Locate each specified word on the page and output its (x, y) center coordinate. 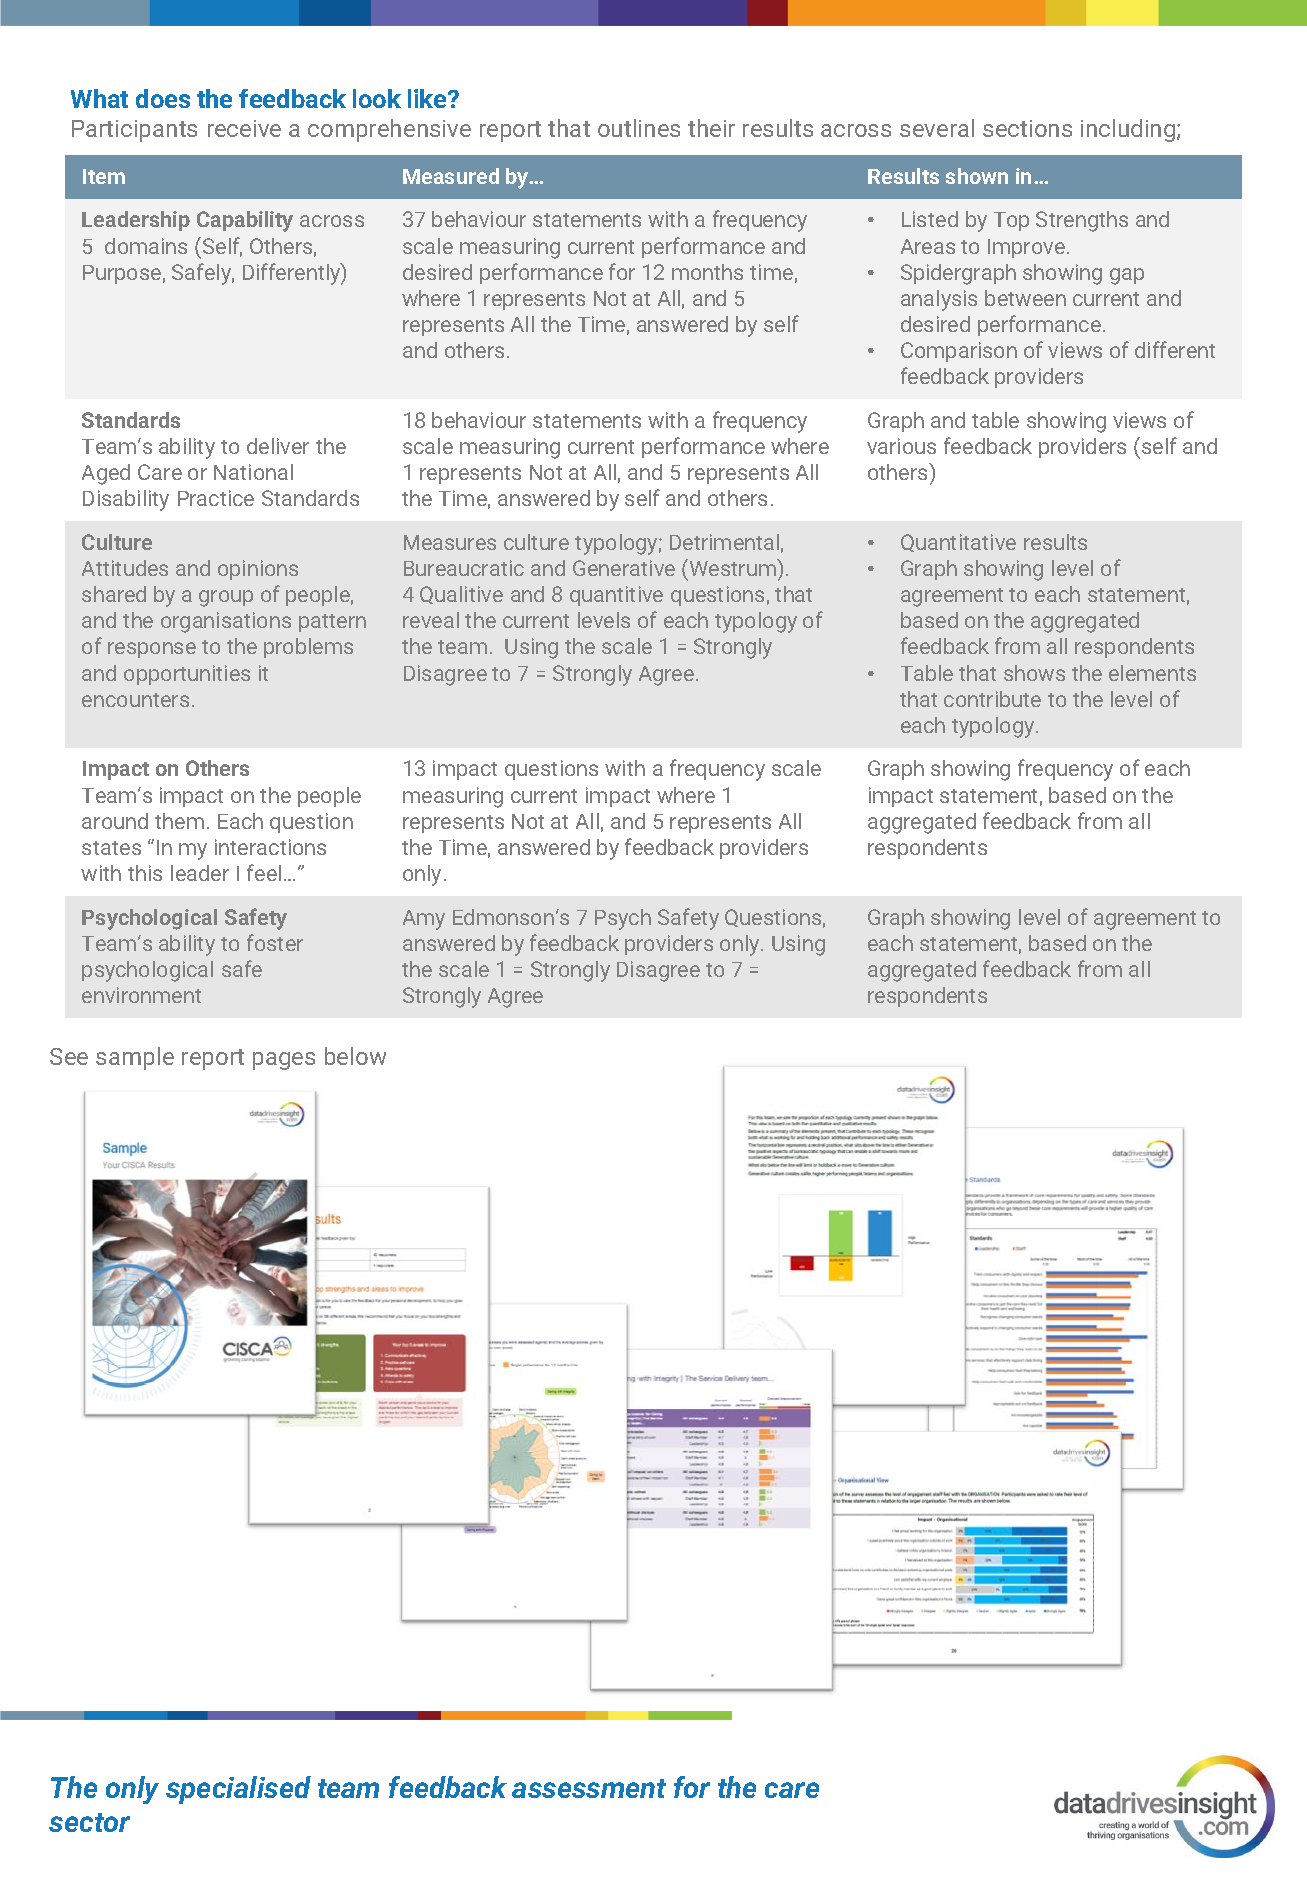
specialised (238, 1790)
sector (89, 1822)
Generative (624, 568)
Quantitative (958, 543)
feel (264, 872)
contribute (992, 699)
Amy (424, 920)
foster (275, 942)
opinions (258, 570)
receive (244, 128)
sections (1027, 128)
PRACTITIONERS (1028, 796)
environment (141, 995)
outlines (639, 128)
